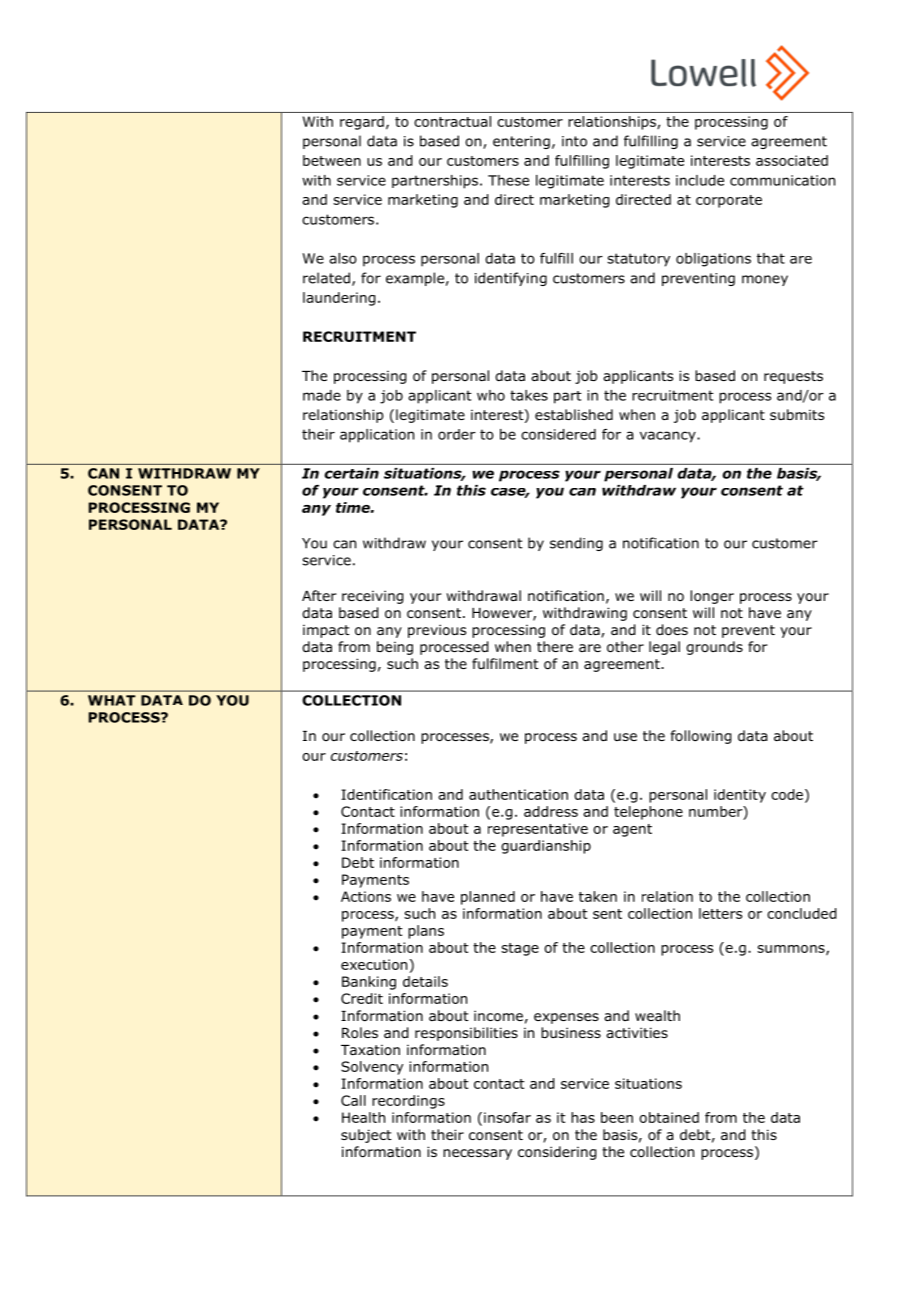  Describe the element at coordinates (112, 700) in the document. I see `WHAT` at that location.
